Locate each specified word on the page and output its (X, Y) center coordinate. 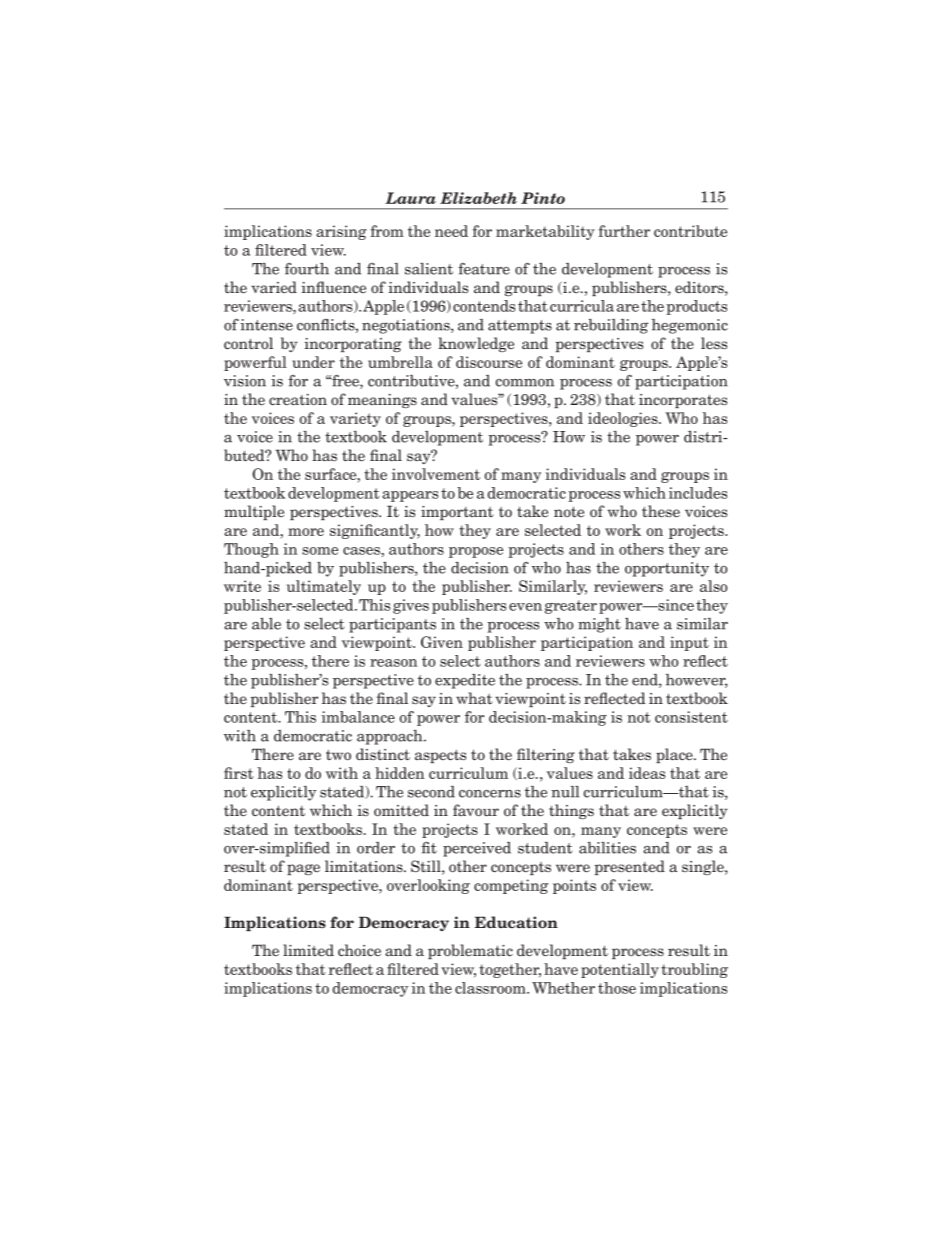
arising (341, 232)
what (474, 698)
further (624, 231)
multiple (254, 512)
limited (308, 950)
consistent (691, 717)
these (661, 511)
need (451, 231)
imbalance (358, 717)
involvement (436, 474)
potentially (620, 970)
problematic (470, 951)
